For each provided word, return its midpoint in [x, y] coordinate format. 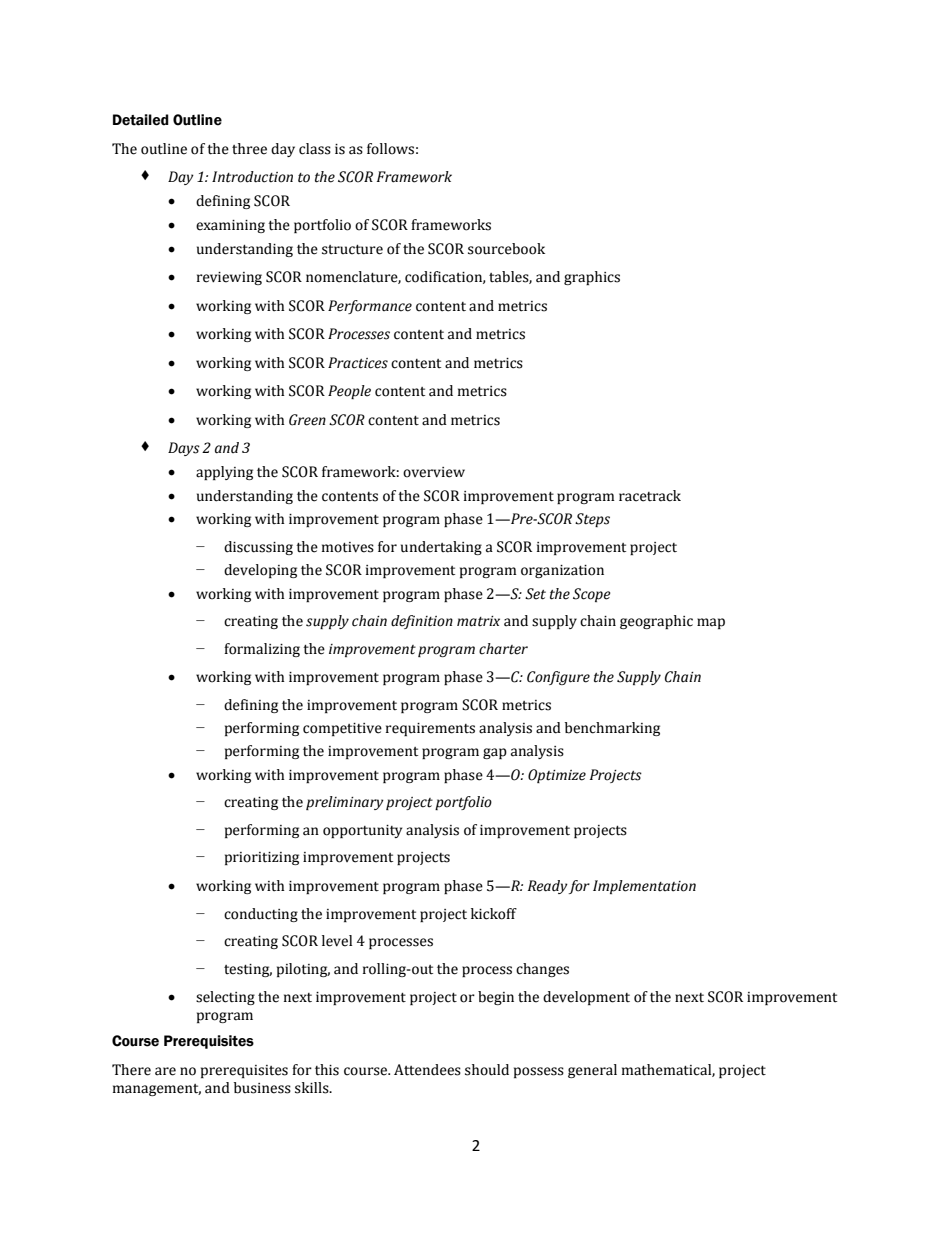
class [315, 149]
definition [422, 622]
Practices [358, 363]
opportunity [362, 831]
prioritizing [262, 858]
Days [184, 449]
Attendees [427, 1070]
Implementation [644, 887]
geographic [656, 622]
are [165, 1071]
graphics [592, 278]
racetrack [650, 496]
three [249, 149]
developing [260, 571]
